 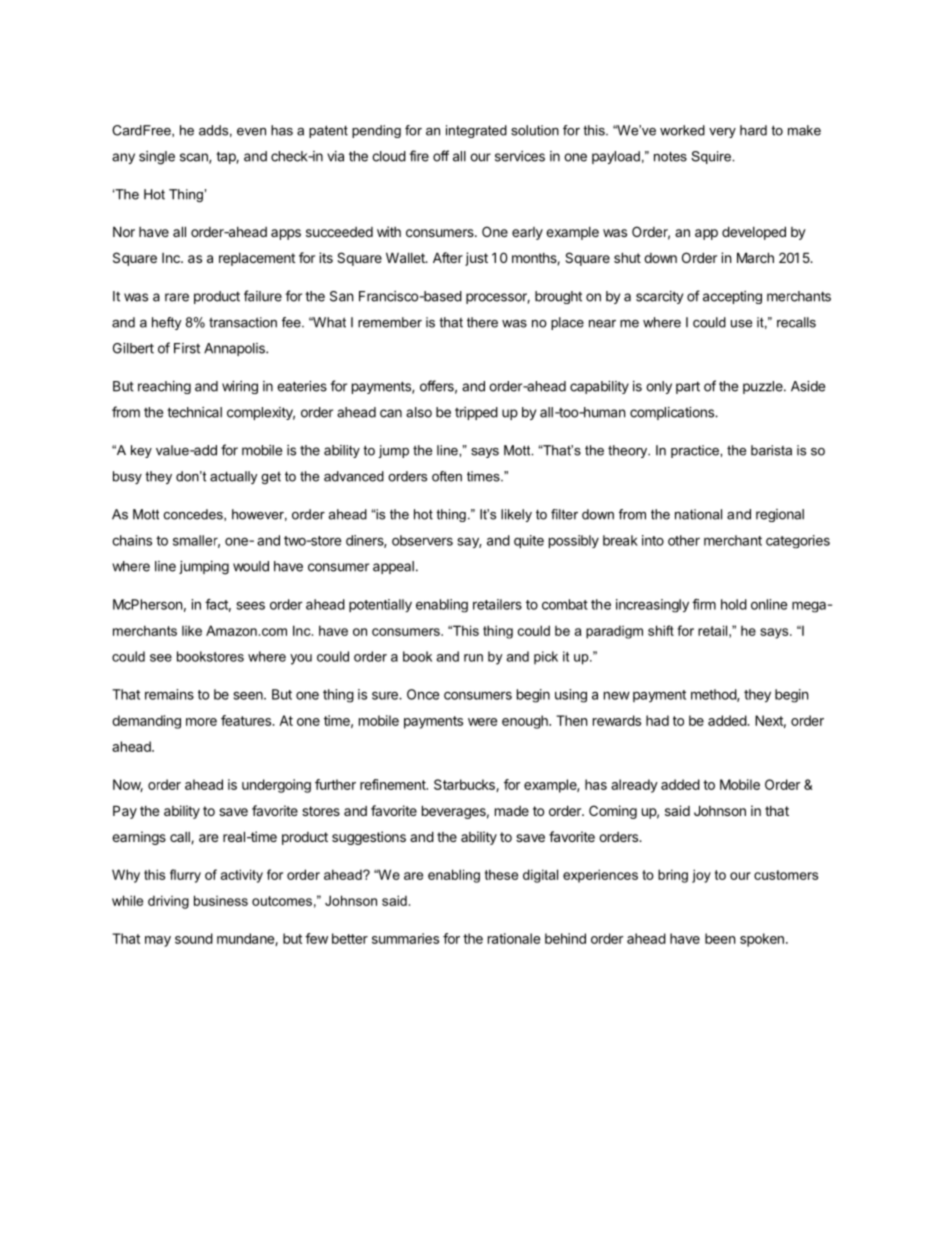 What do you see at coordinates (177, 297) in the document?
I see `rare` at bounding box center [177, 297].
